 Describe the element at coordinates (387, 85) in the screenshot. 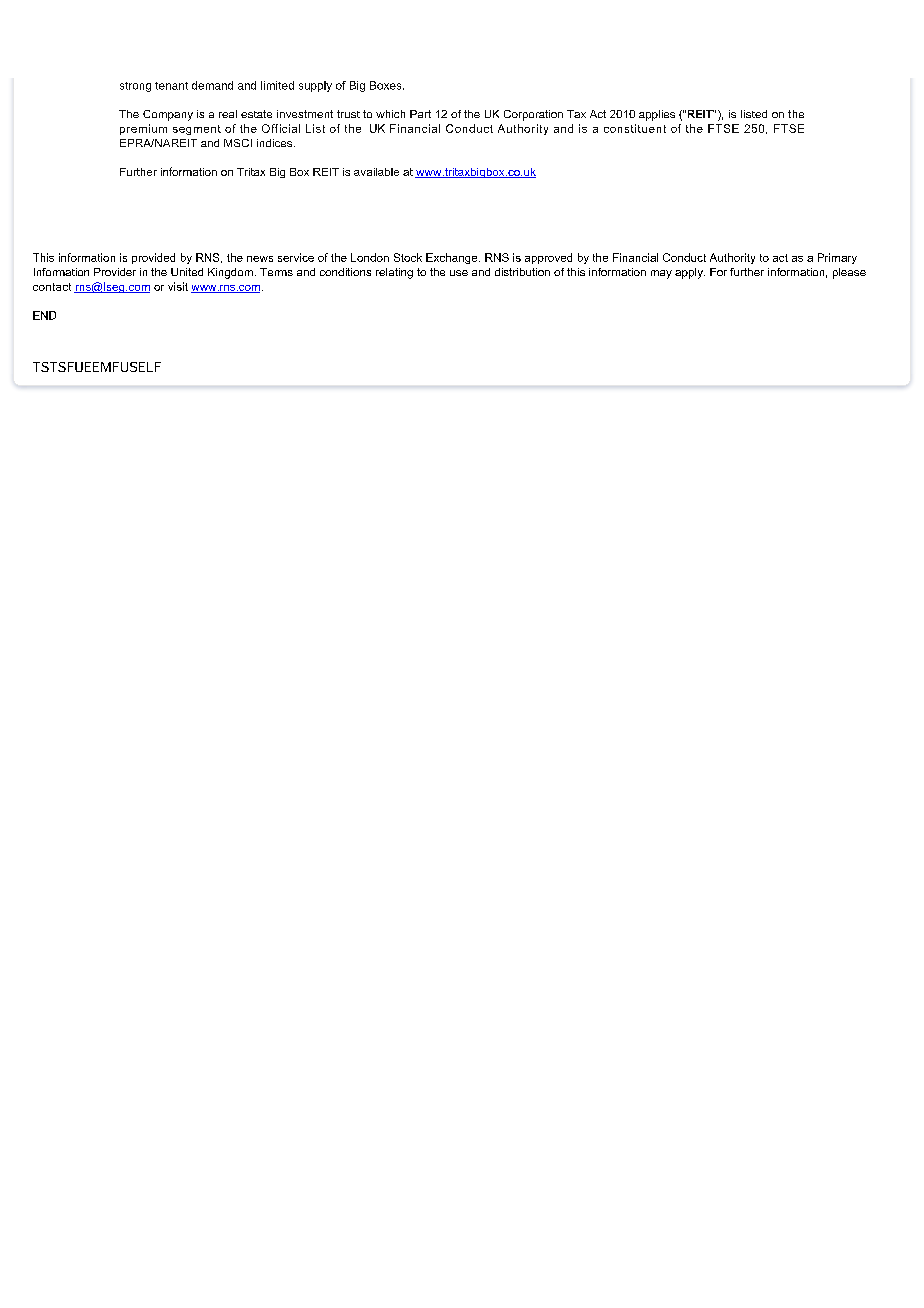

I see `Boxes` at that location.
